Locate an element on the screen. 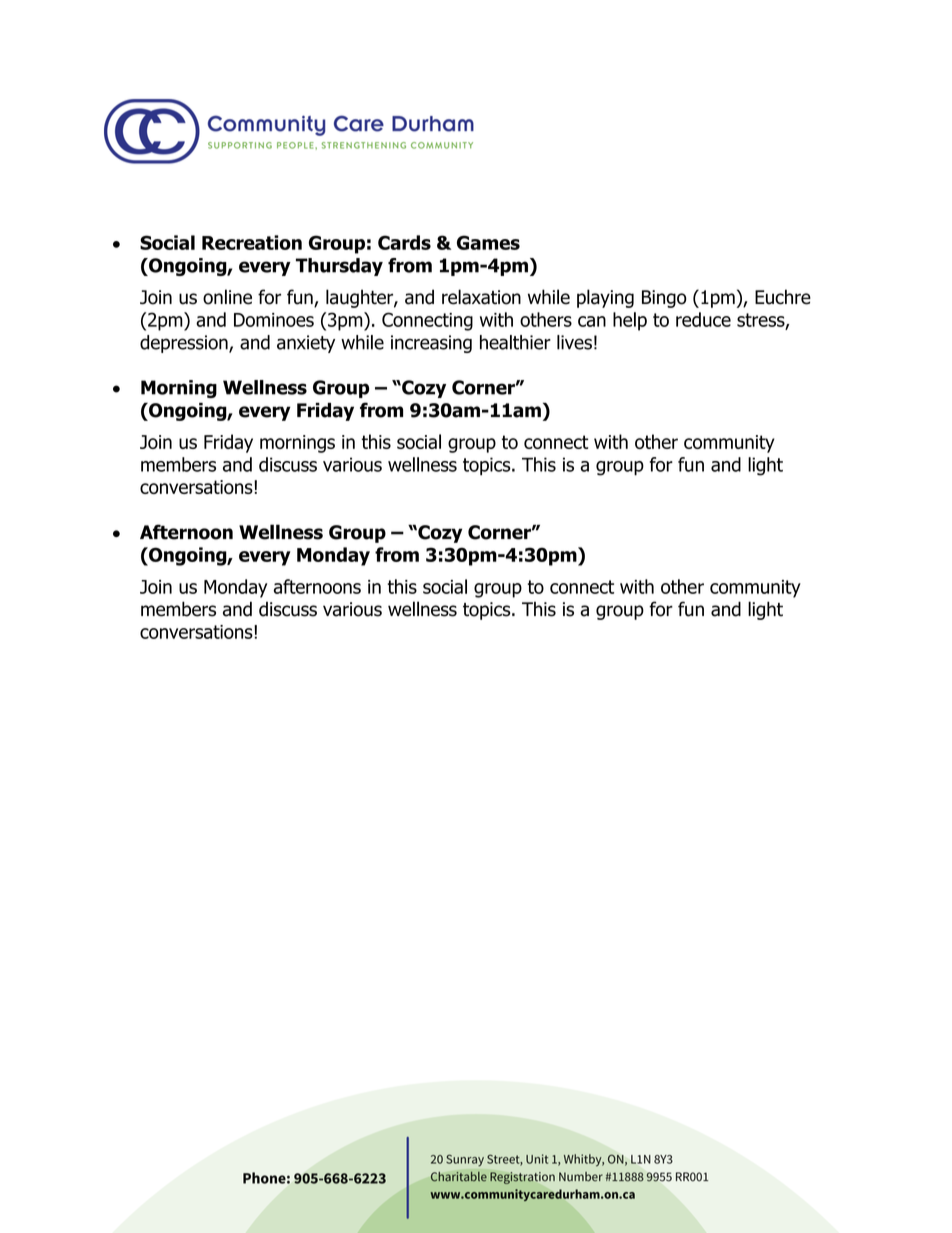 The width and height of the screenshot is (952, 1233). Bingo is located at coordinates (664, 299).
